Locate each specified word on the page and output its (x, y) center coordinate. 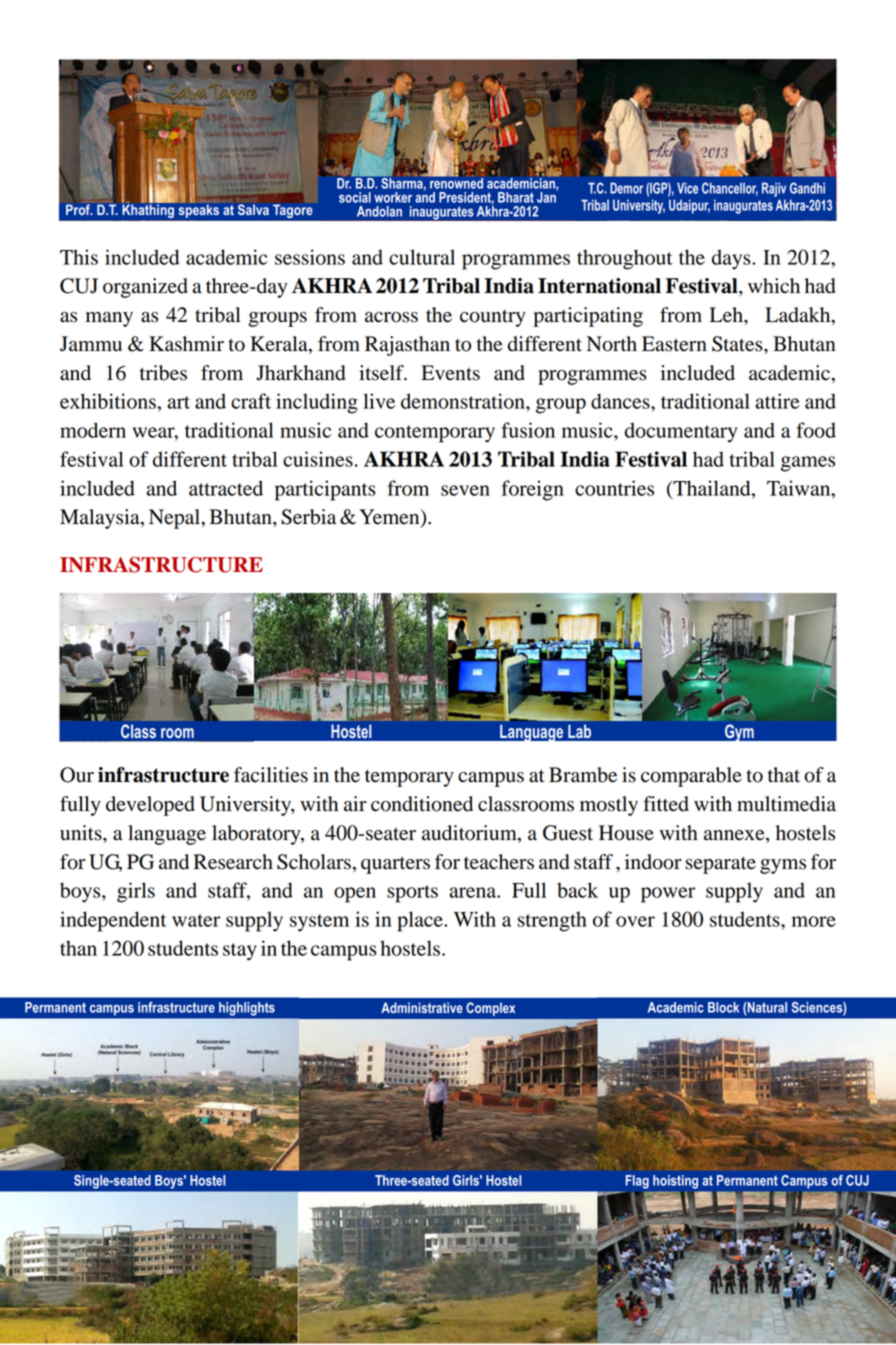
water (196, 920)
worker (393, 197)
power (668, 895)
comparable (691, 777)
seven (465, 490)
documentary (681, 432)
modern (93, 430)
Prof (79, 209)
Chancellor (730, 189)
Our (77, 775)
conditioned (422, 804)
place (421, 921)
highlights (247, 1009)
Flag (637, 1182)
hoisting (675, 1182)
